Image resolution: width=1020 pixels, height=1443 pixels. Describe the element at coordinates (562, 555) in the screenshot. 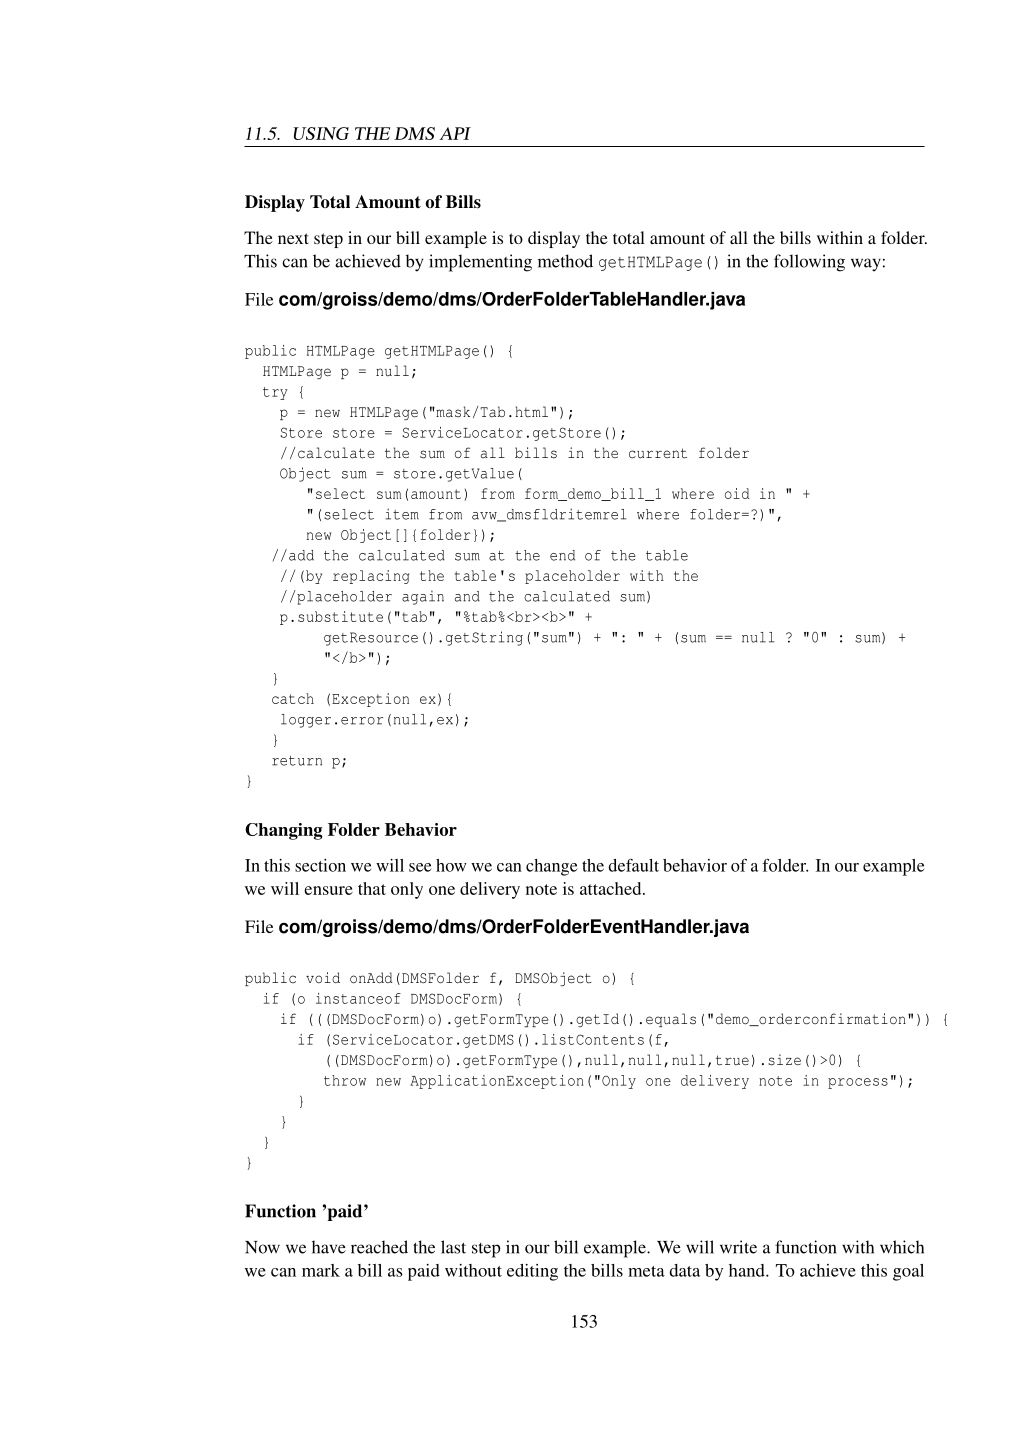

I see `end` at that location.
